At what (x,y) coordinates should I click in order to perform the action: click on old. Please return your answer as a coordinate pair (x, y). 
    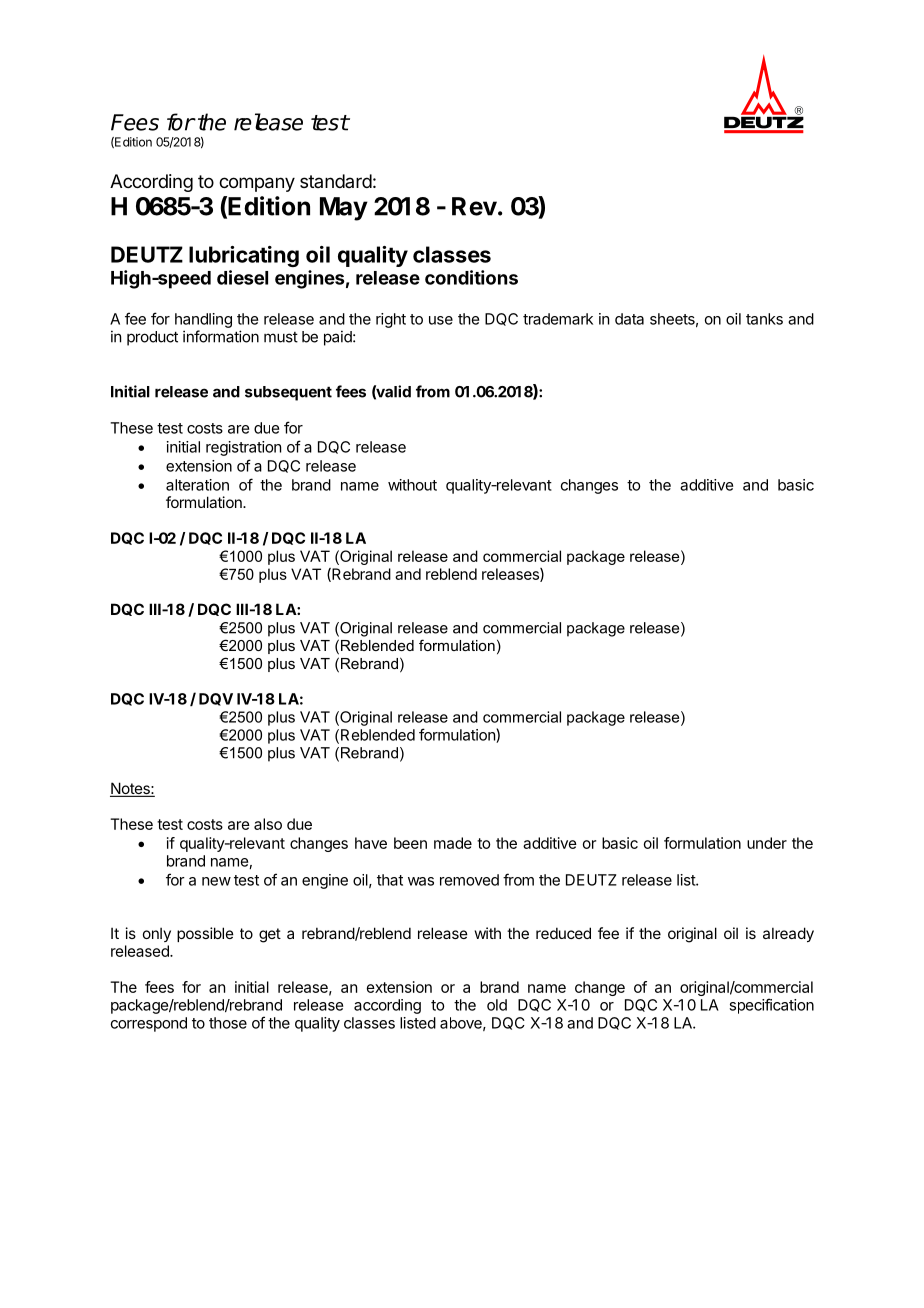
    Looking at the image, I should click on (497, 1005).
